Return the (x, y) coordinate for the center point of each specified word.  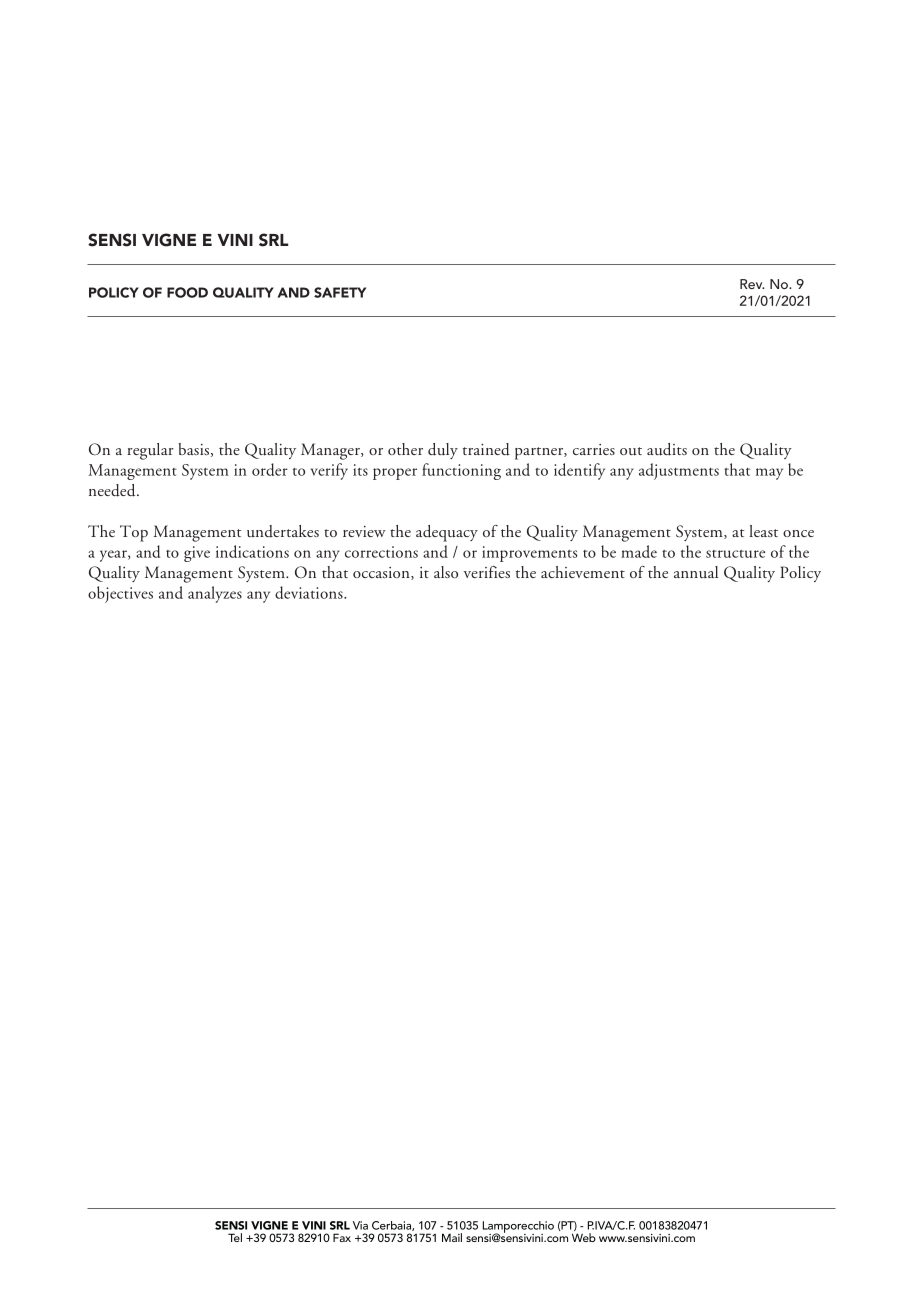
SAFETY (340, 292)
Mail (452, 1237)
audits (667, 449)
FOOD (187, 292)
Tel (235, 1237)
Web (584, 1237)
